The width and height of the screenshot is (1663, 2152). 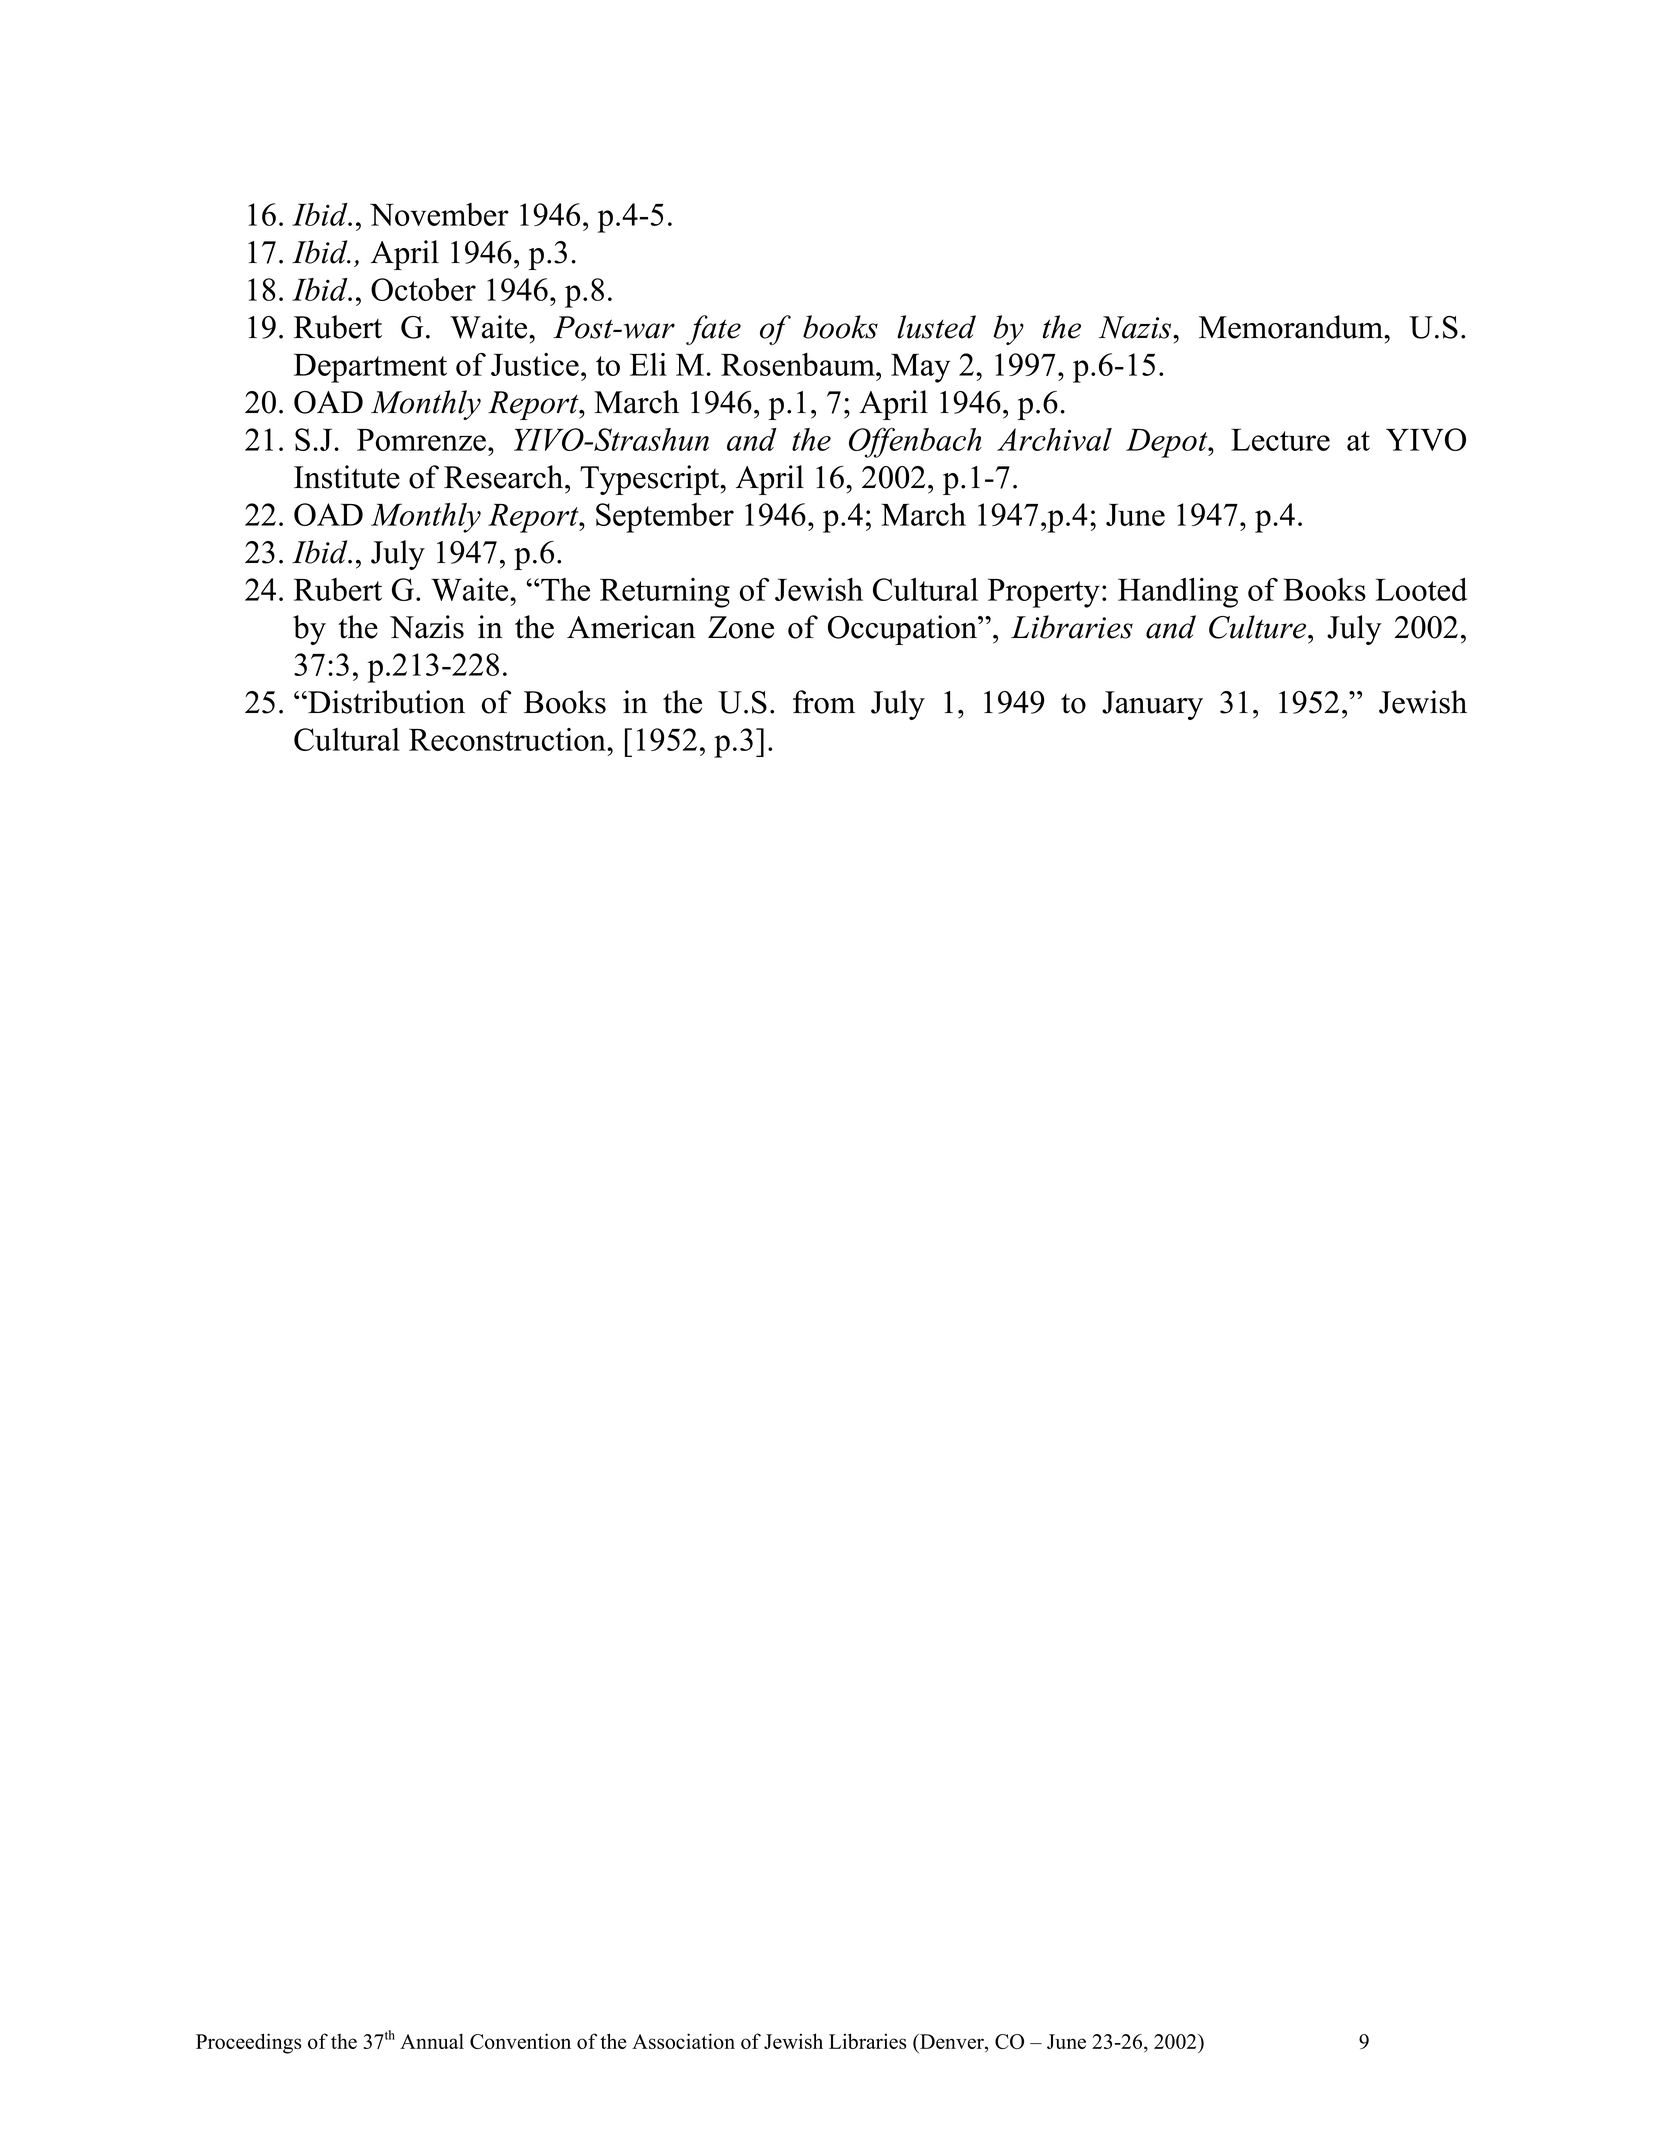 I want to click on lusted, so click(x=936, y=327).
